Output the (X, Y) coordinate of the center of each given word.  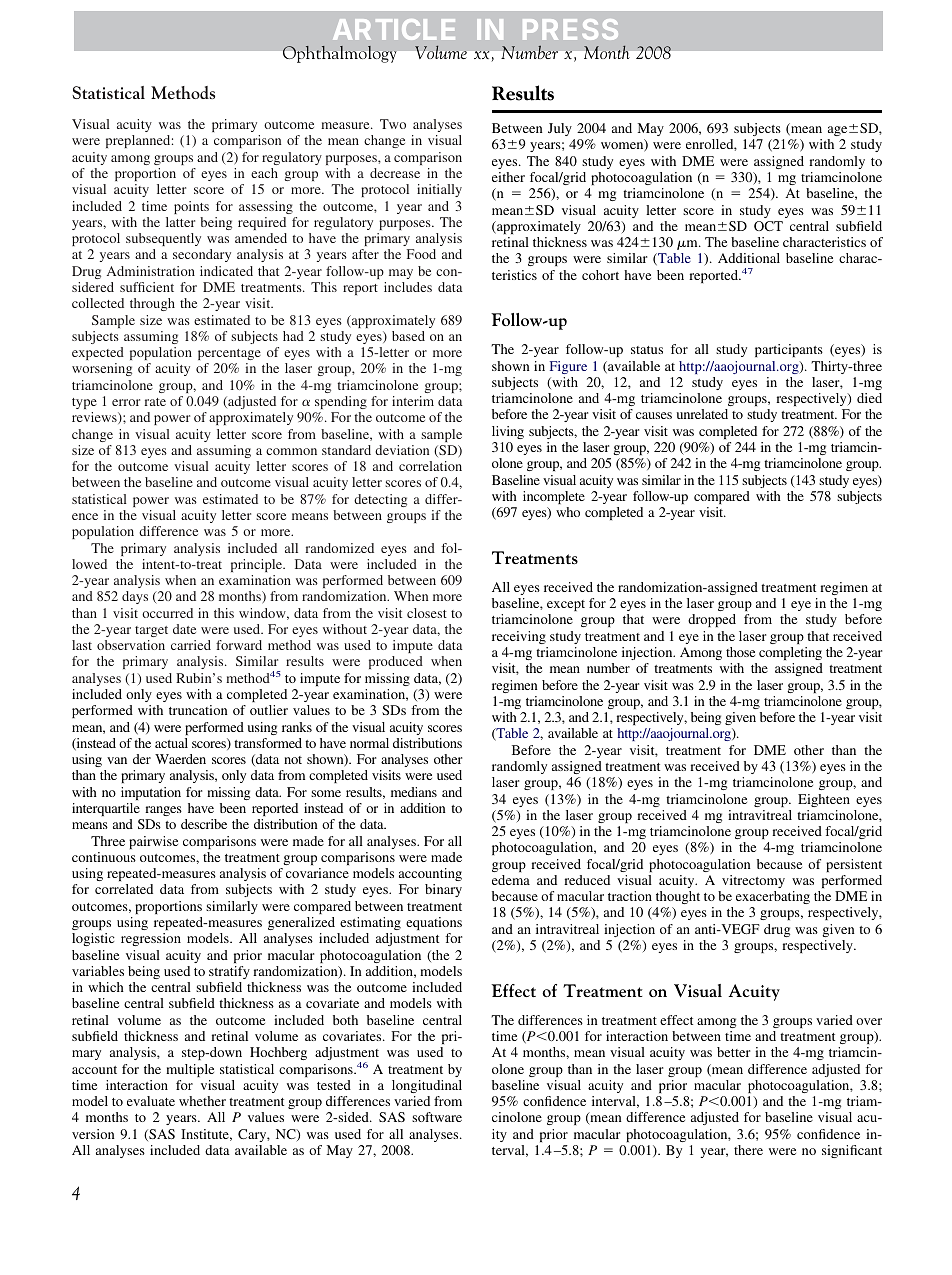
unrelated (702, 414)
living (508, 432)
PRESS (570, 29)
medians (414, 792)
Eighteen (824, 800)
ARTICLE (394, 29)
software (437, 1117)
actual (171, 743)
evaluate (151, 1101)
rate (155, 402)
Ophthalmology (339, 54)
